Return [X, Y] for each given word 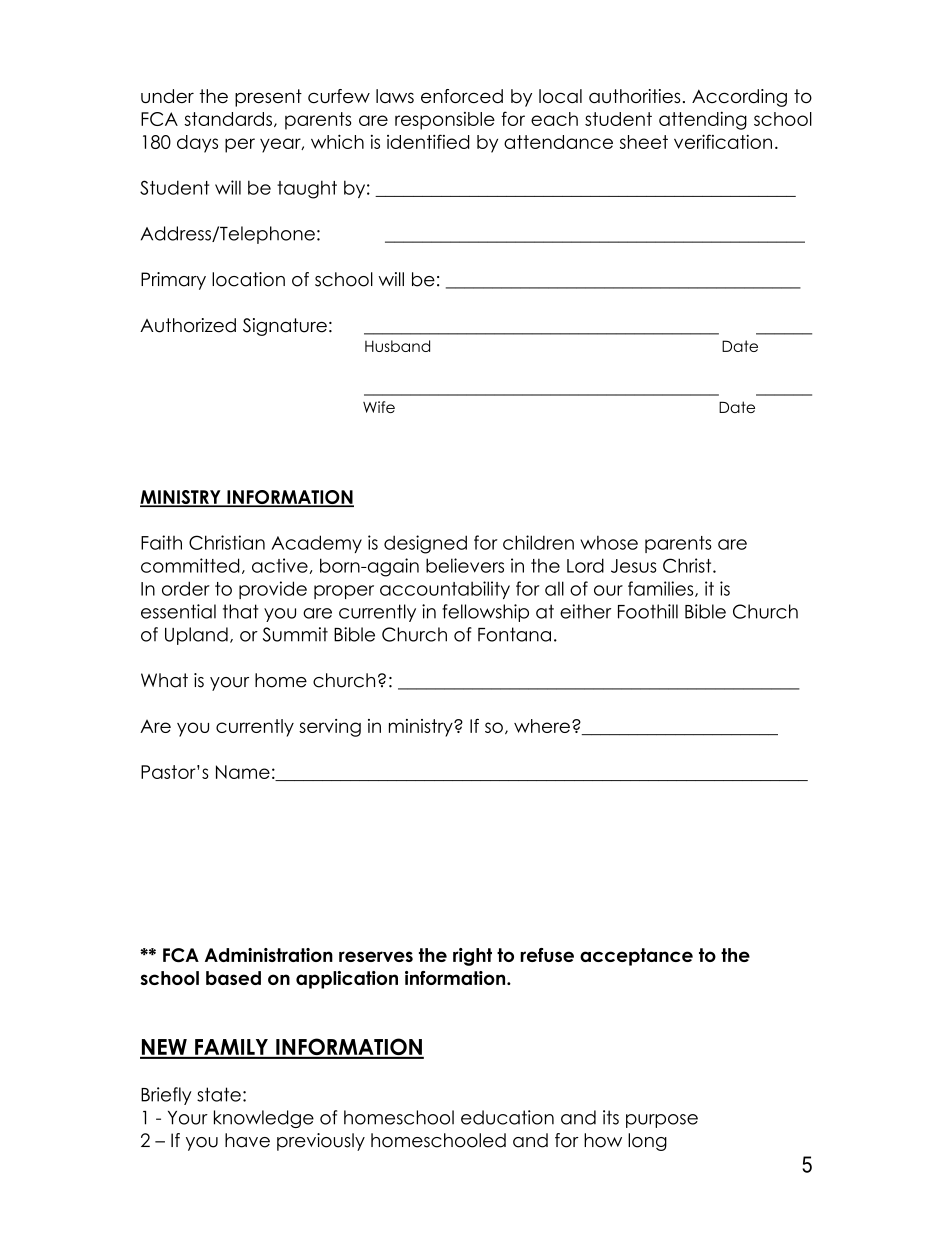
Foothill [648, 611]
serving [330, 728]
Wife [379, 407]
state [219, 1094]
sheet [644, 142]
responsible [445, 121]
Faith [161, 542]
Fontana [514, 634]
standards [228, 119]
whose [609, 542]
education [507, 1117]
